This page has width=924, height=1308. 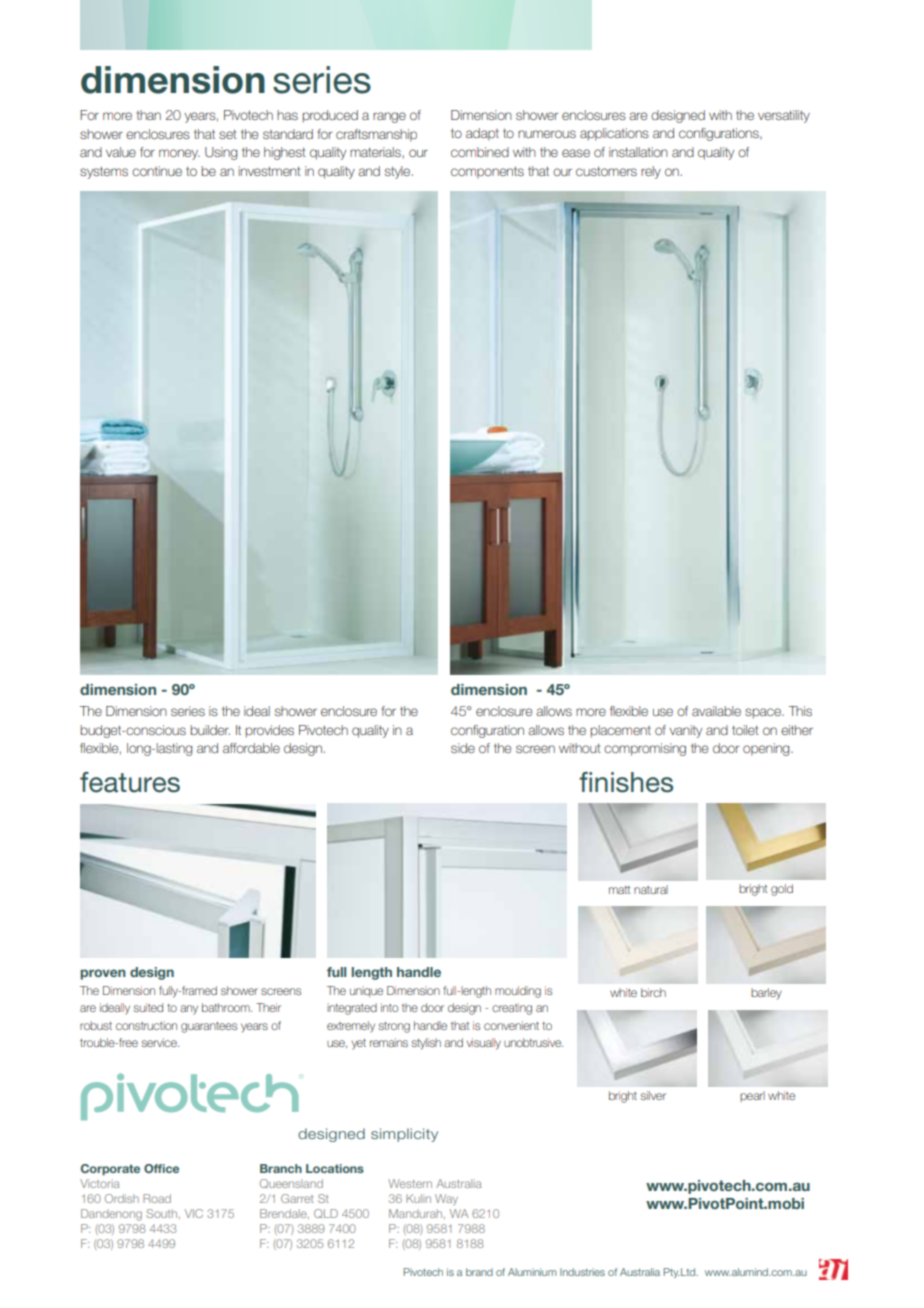 What do you see at coordinates (210, 730) in the page?
I see `builder` at bounding box center [210, 730].
